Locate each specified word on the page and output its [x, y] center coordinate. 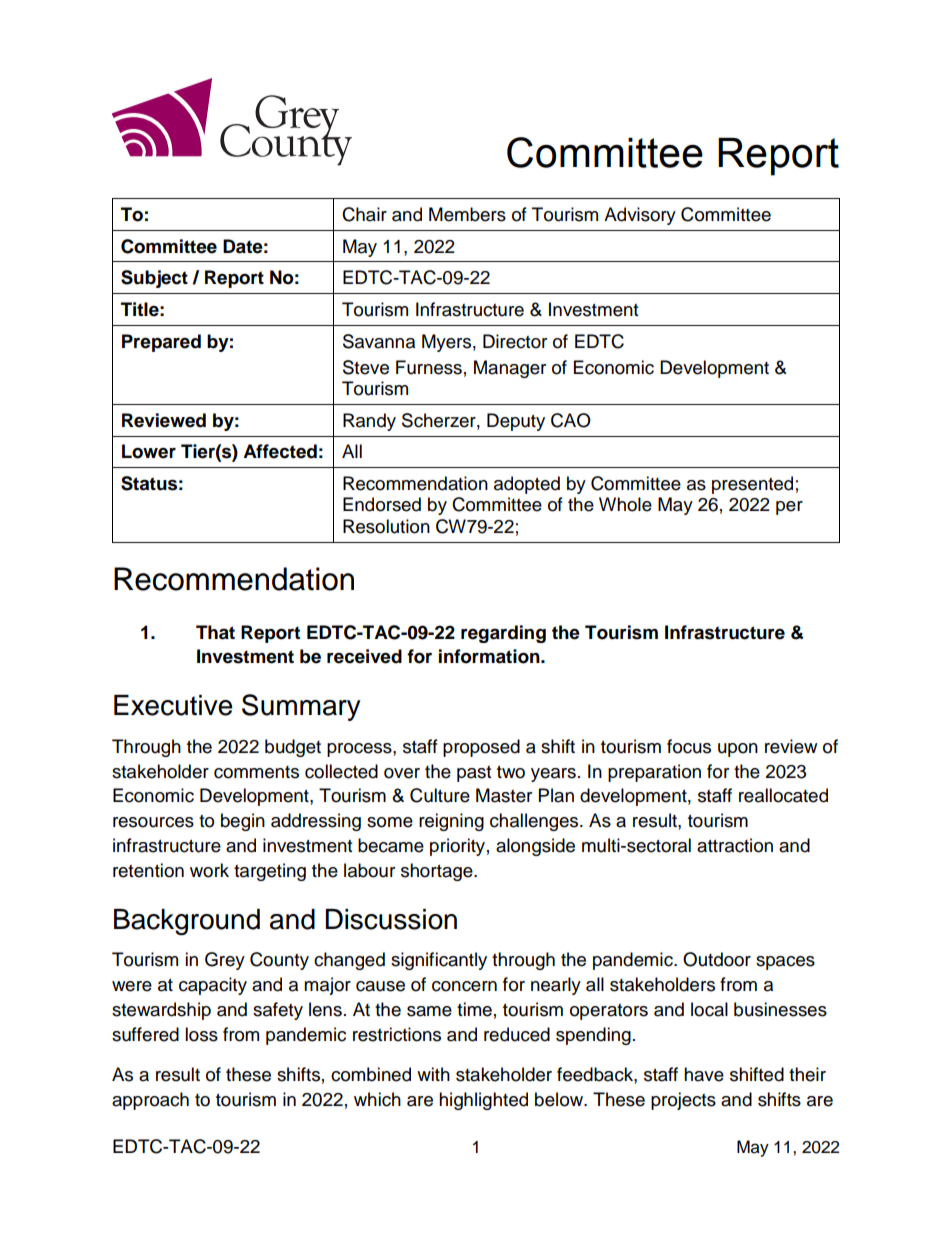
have [704, 1074]
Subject [154, 279]
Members [467, 214]
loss [201, 1034]
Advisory [640, 216]
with [433, 1074]
